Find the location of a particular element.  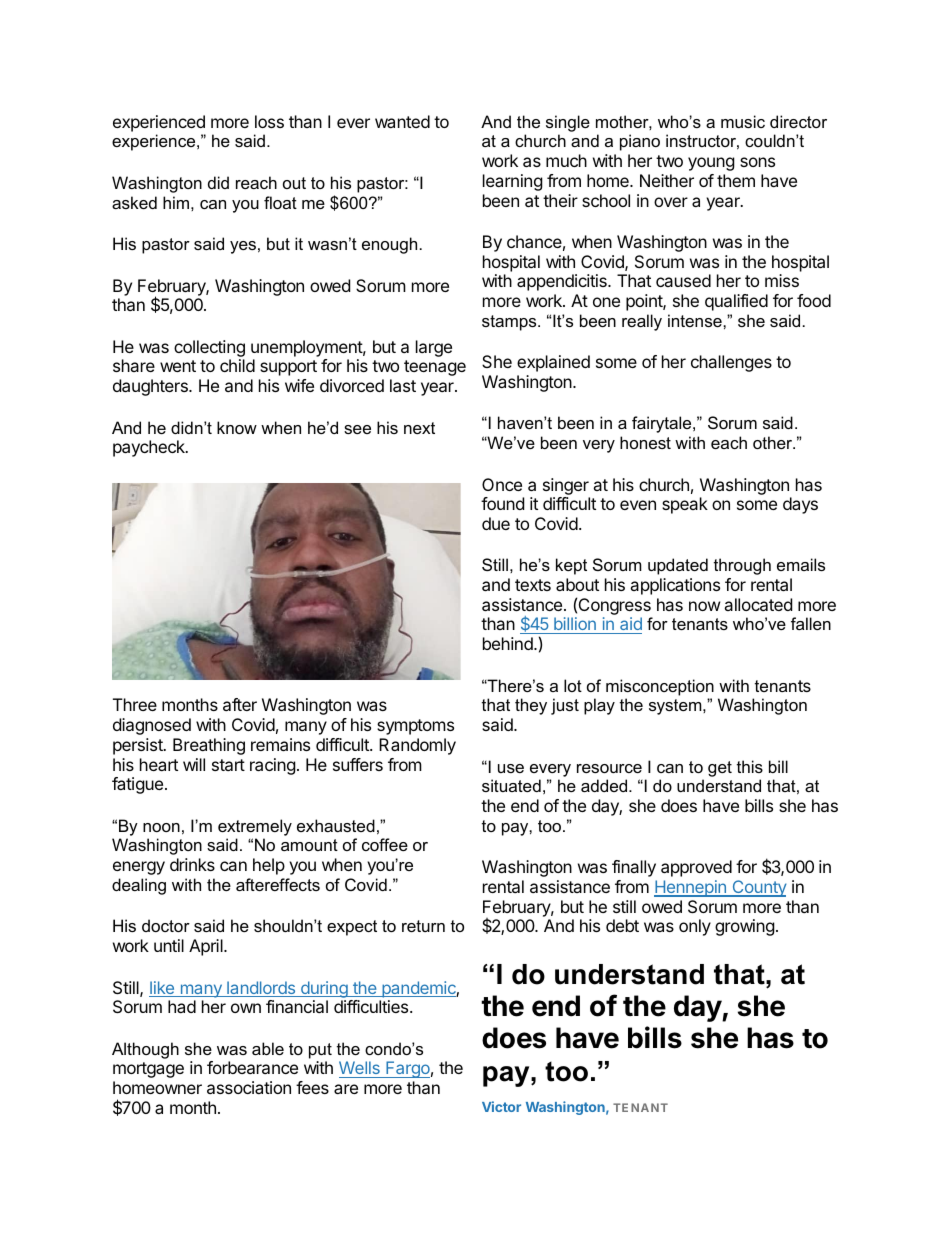

Three is located at coordinates (135, 704).
